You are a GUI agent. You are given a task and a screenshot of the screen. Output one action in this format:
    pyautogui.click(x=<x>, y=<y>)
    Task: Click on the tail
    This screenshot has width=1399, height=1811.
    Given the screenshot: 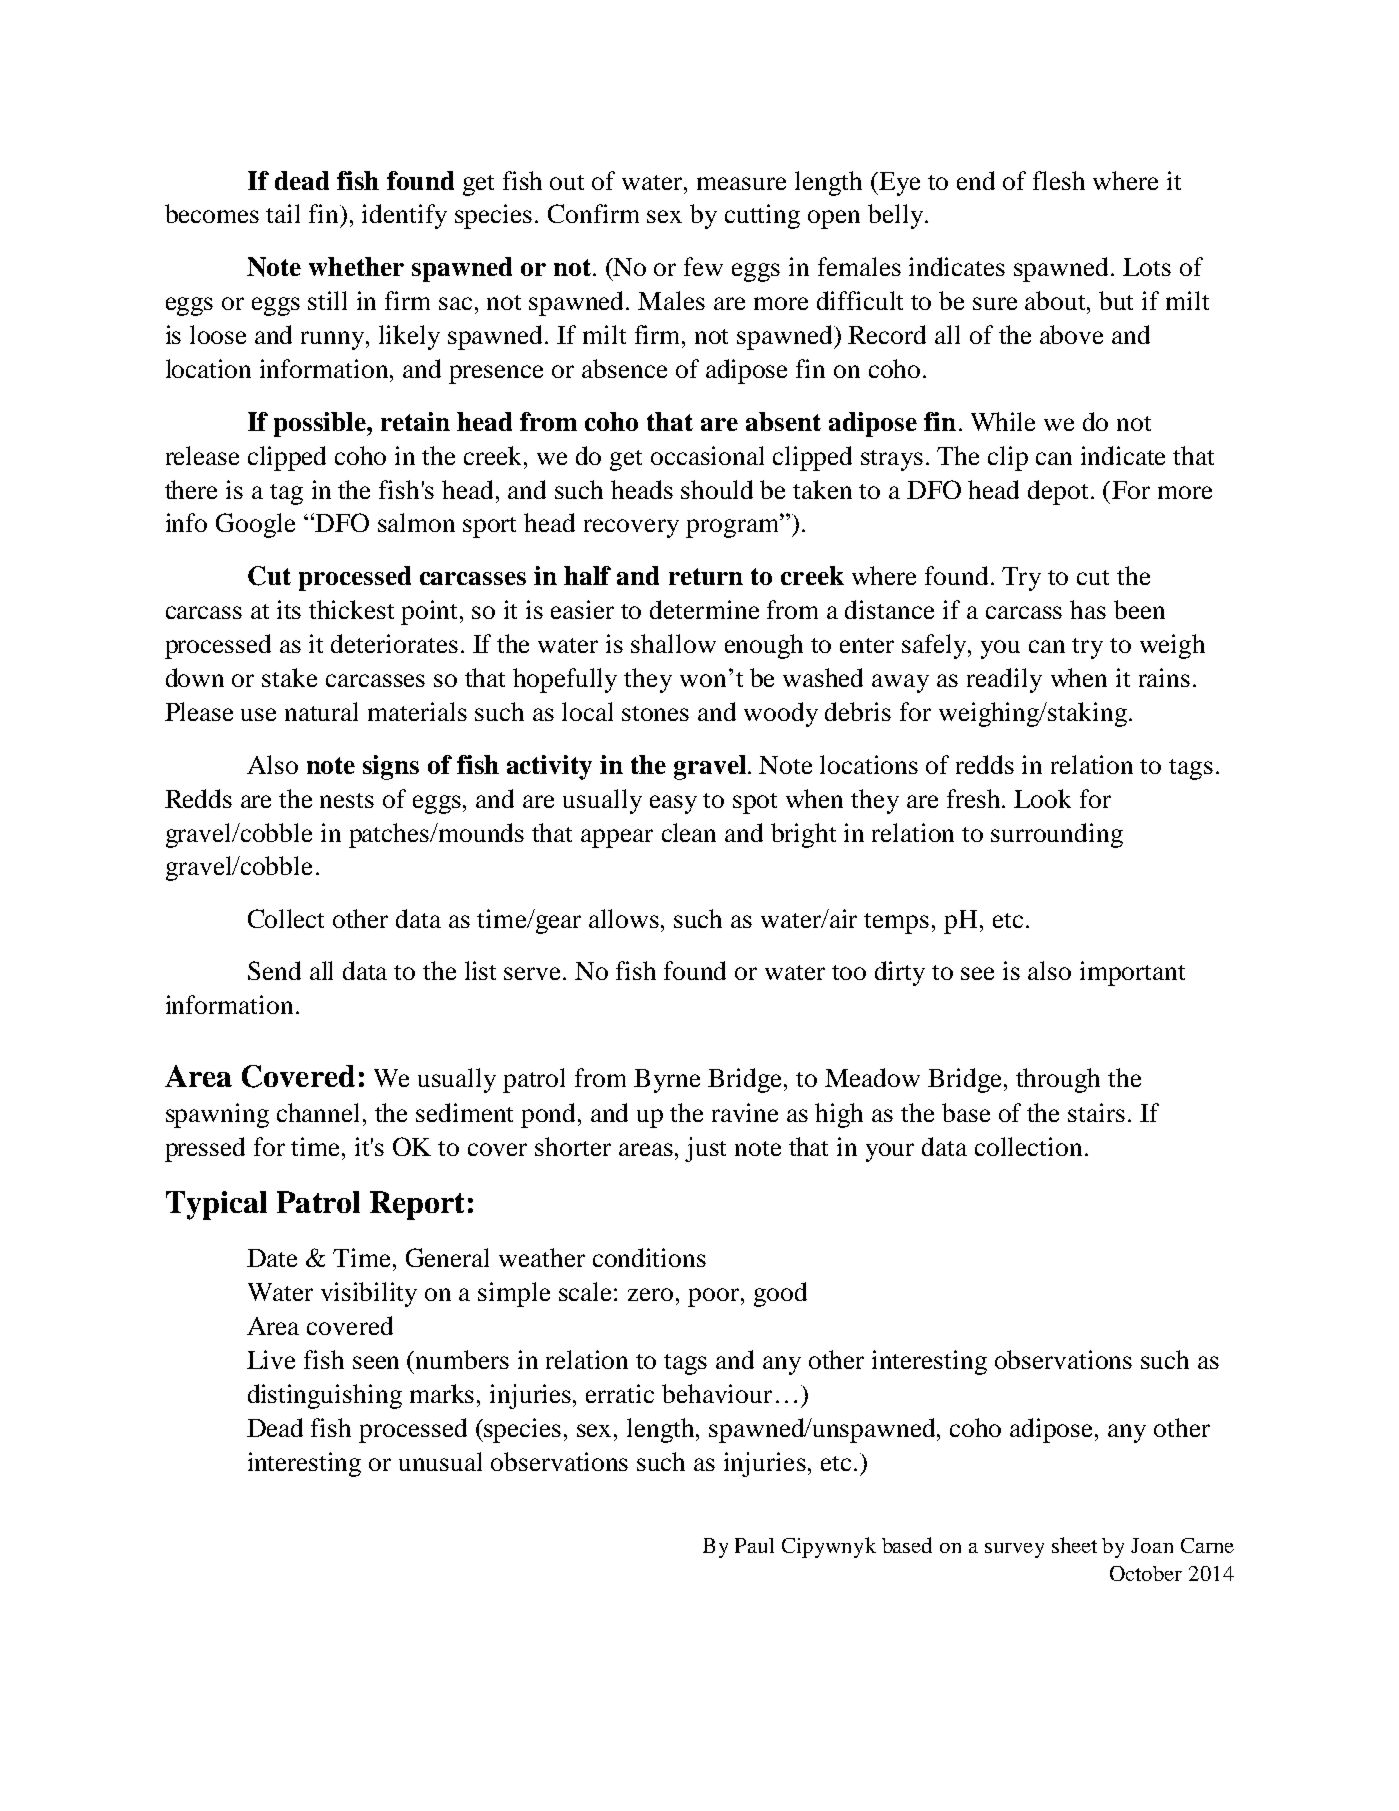 What is the action you would take?
    pyautogui.click(x=283, y=213)
